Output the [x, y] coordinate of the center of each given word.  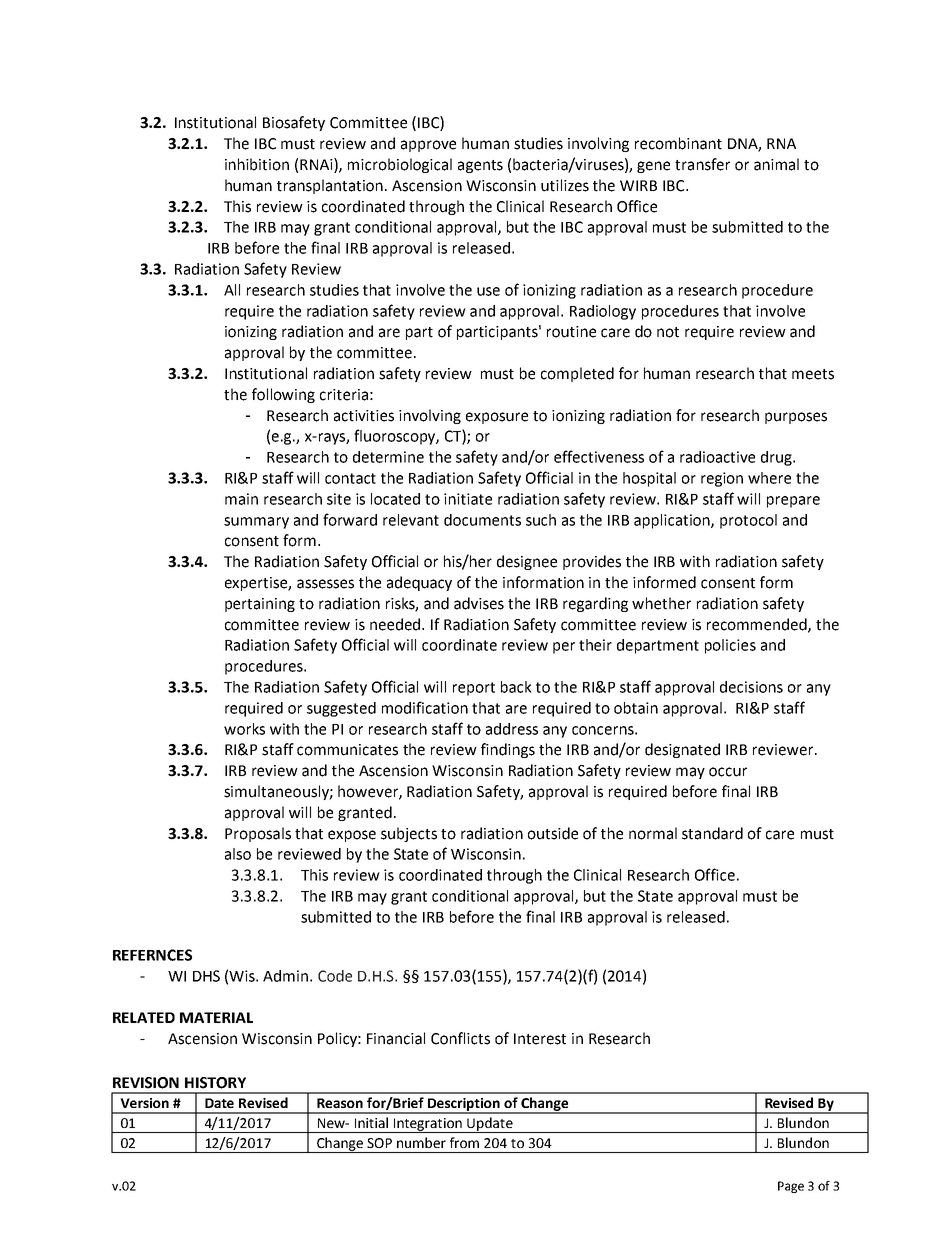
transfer [702, 164]
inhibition [257, 164]
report [474, 689]
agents [480, 166]
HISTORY [215, 1083]
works [244, 729]
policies [730, 646]
